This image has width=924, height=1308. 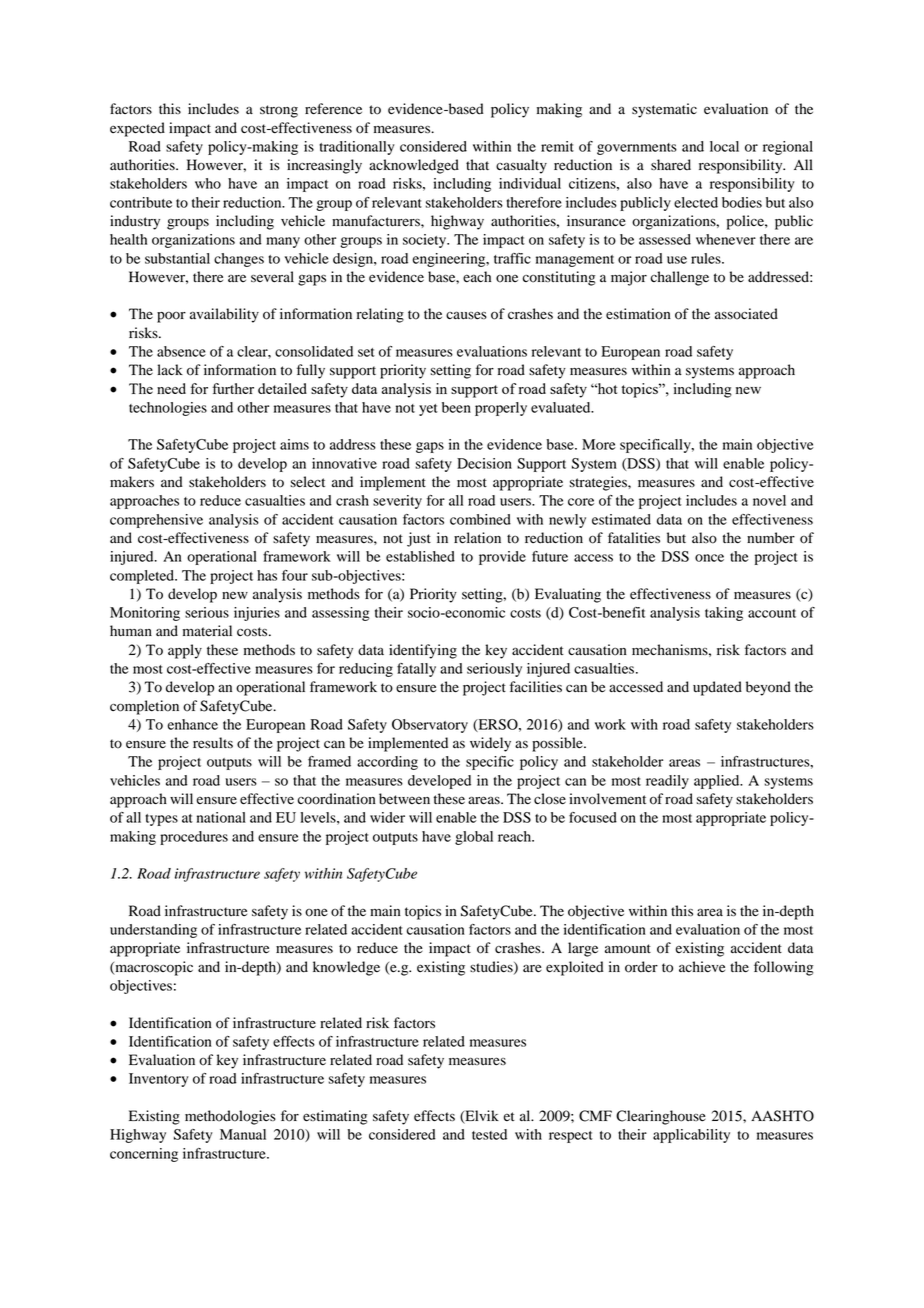 What do you see at coordinates (489, 1134) in the image?
I see `tested` at bounding box center [489, 1134].
